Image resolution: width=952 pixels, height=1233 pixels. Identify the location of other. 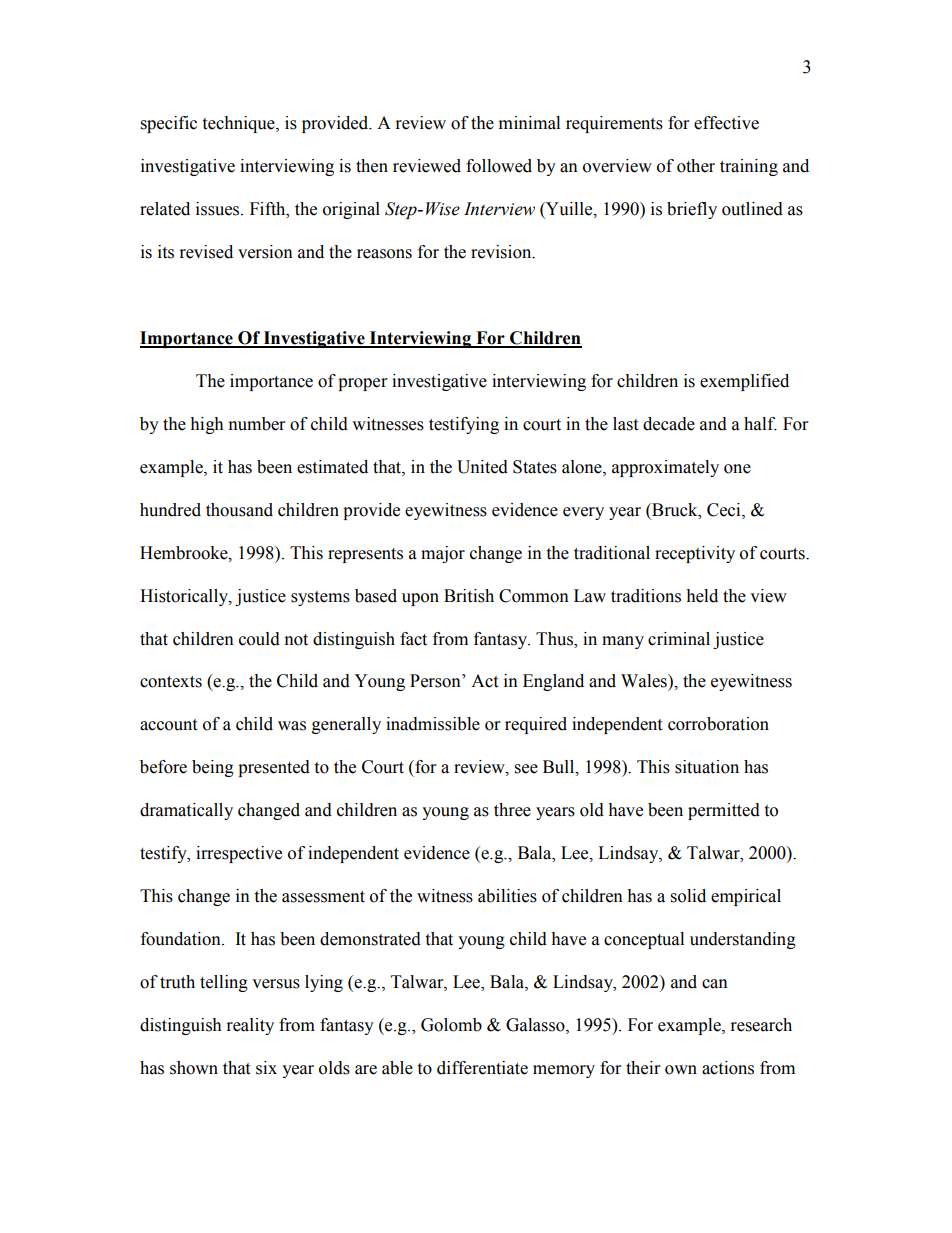
(696, 166).
